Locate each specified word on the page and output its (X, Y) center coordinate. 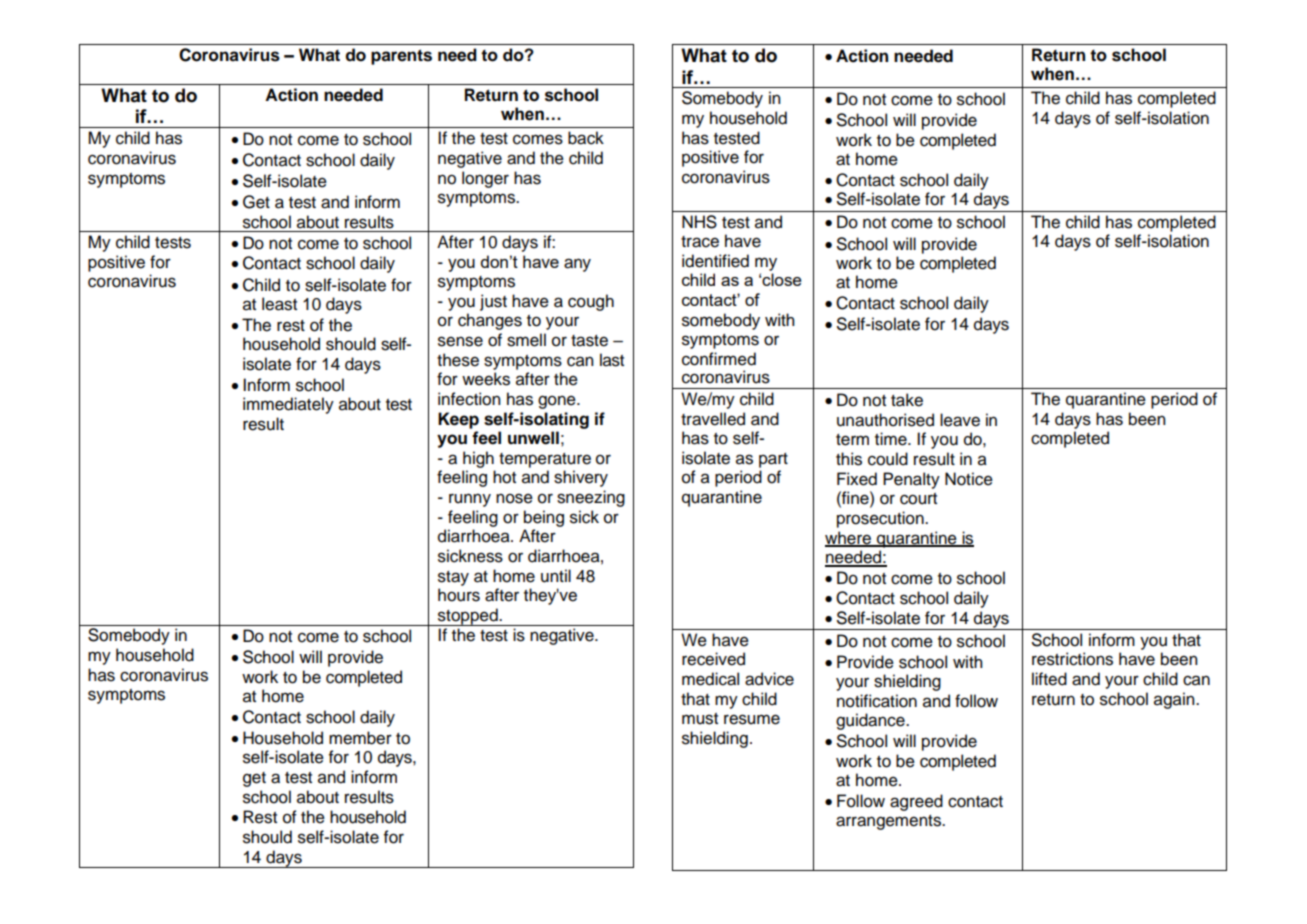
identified (715, 261)
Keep (458, 420)
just (493, 302)
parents (401, 57)
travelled (713, 419)
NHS (699, 222)
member (360, 738)
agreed (916, 802)
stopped (468, 617)
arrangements (889, 822)
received (713, 659)
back (586, 138)
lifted (1049, 679)
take (907, 400)
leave (960, 420)
